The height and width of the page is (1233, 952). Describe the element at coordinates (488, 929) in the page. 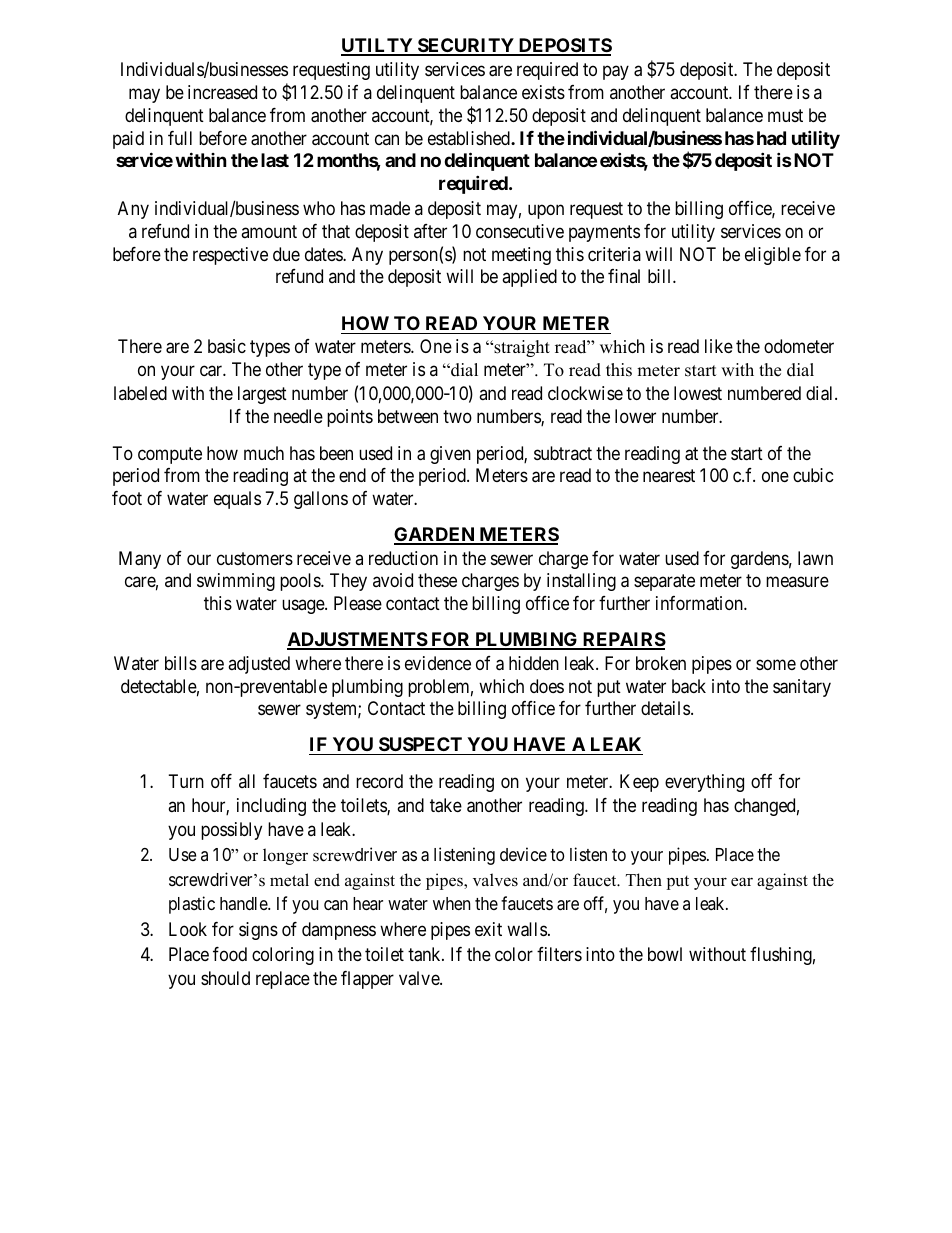

I see `exit` at that location.
